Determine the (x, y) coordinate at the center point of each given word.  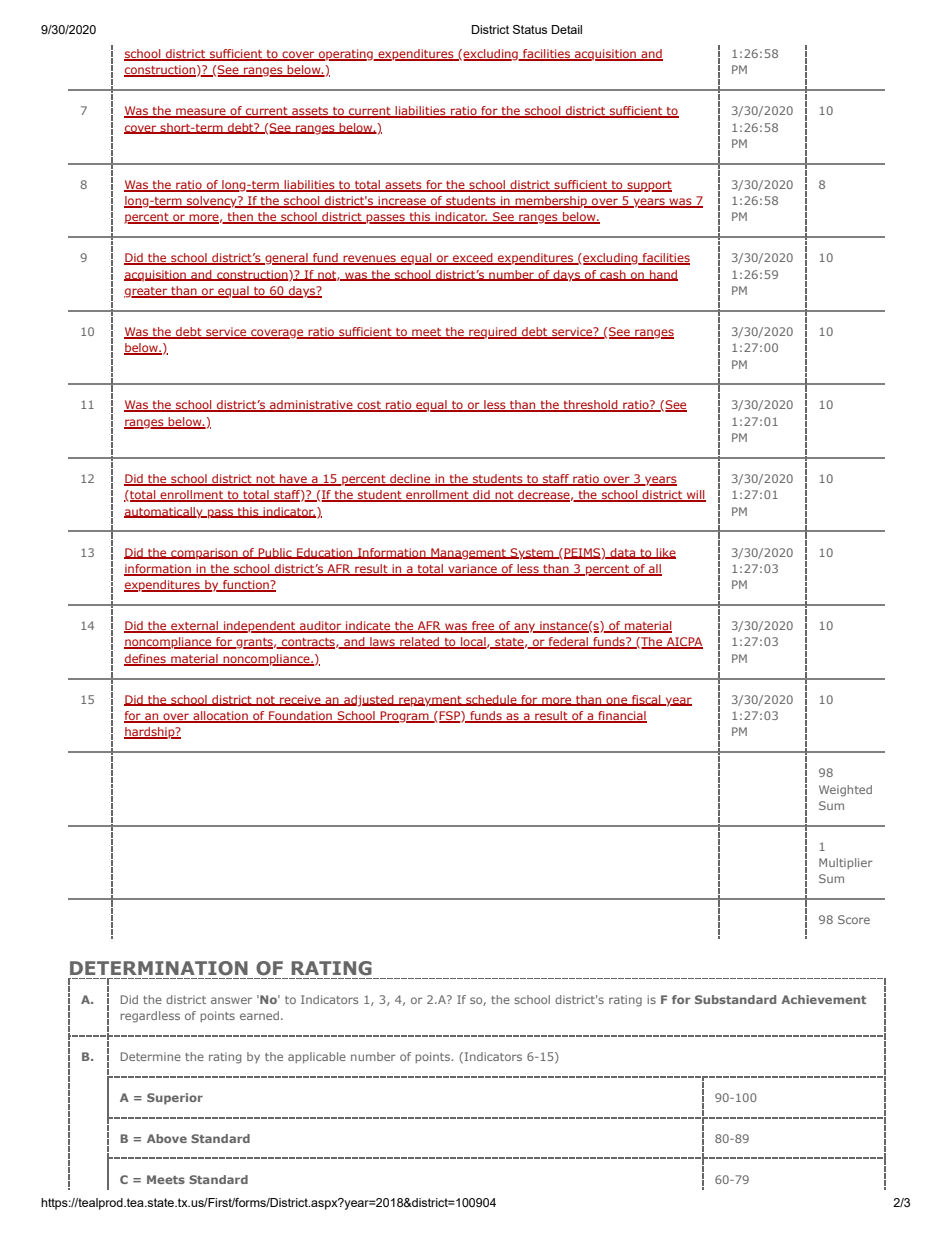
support (648, 186)
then (240, 218)
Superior (175, 1099)
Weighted (845, 791)
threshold (590, 406)
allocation (220, 717)
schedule (491, 700)
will (695, 496)
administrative (311, 406)
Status (530, 29)
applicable (317, 1058)
